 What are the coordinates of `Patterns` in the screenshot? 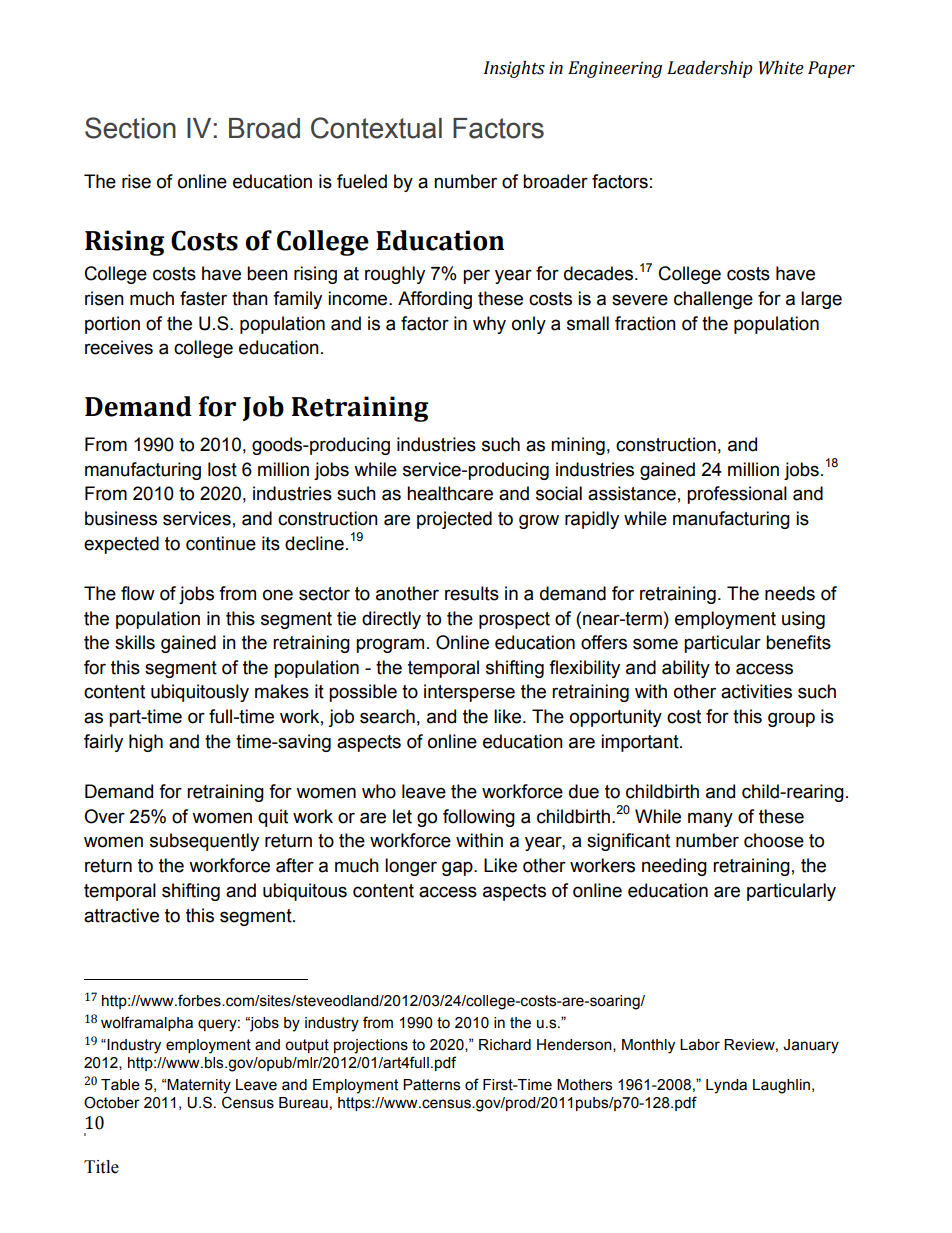 It's located at (431, 1085).
